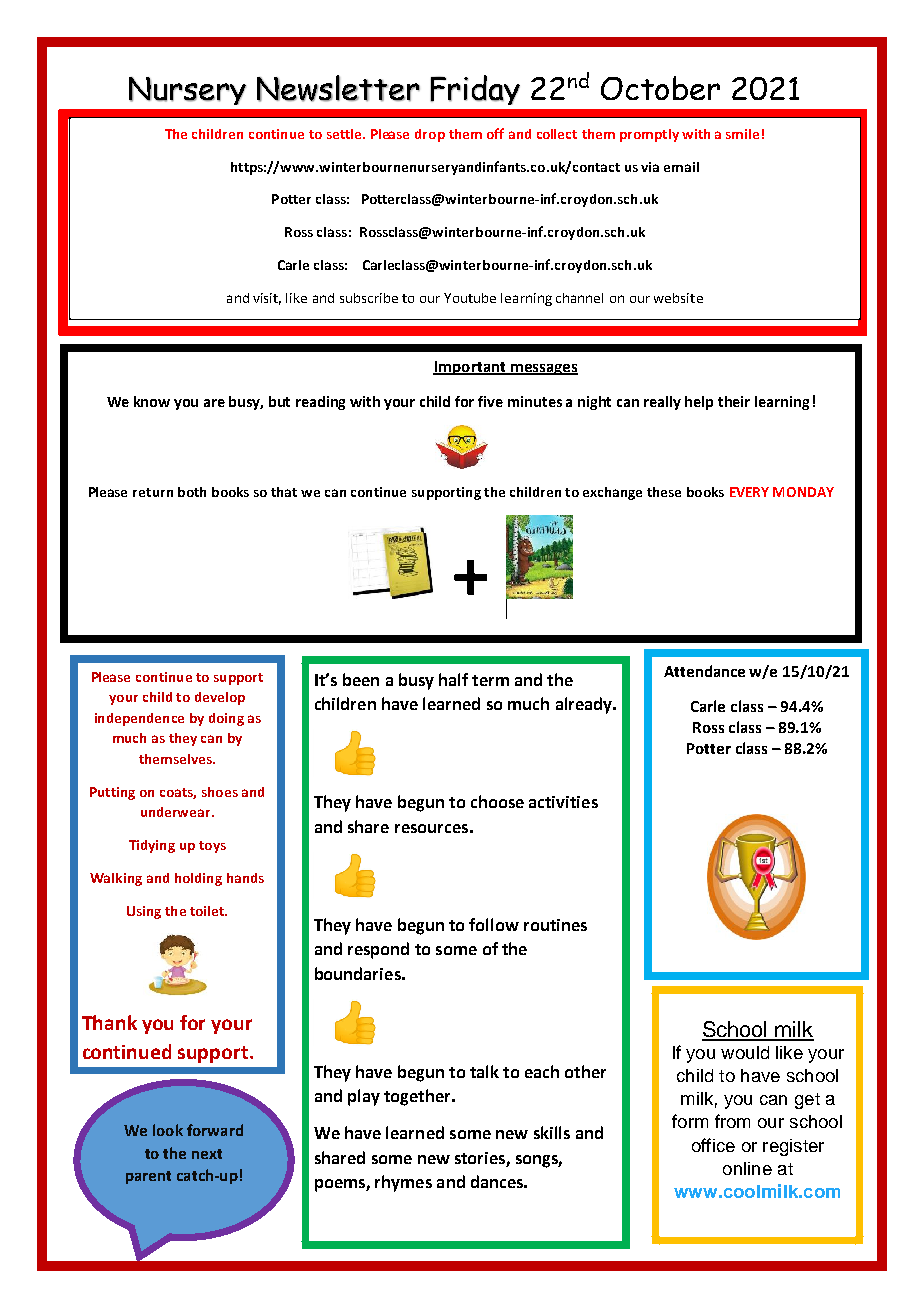  Describe the element at coordinates (338, 88) in the screenshot. I see `Newsletter` at that location.
